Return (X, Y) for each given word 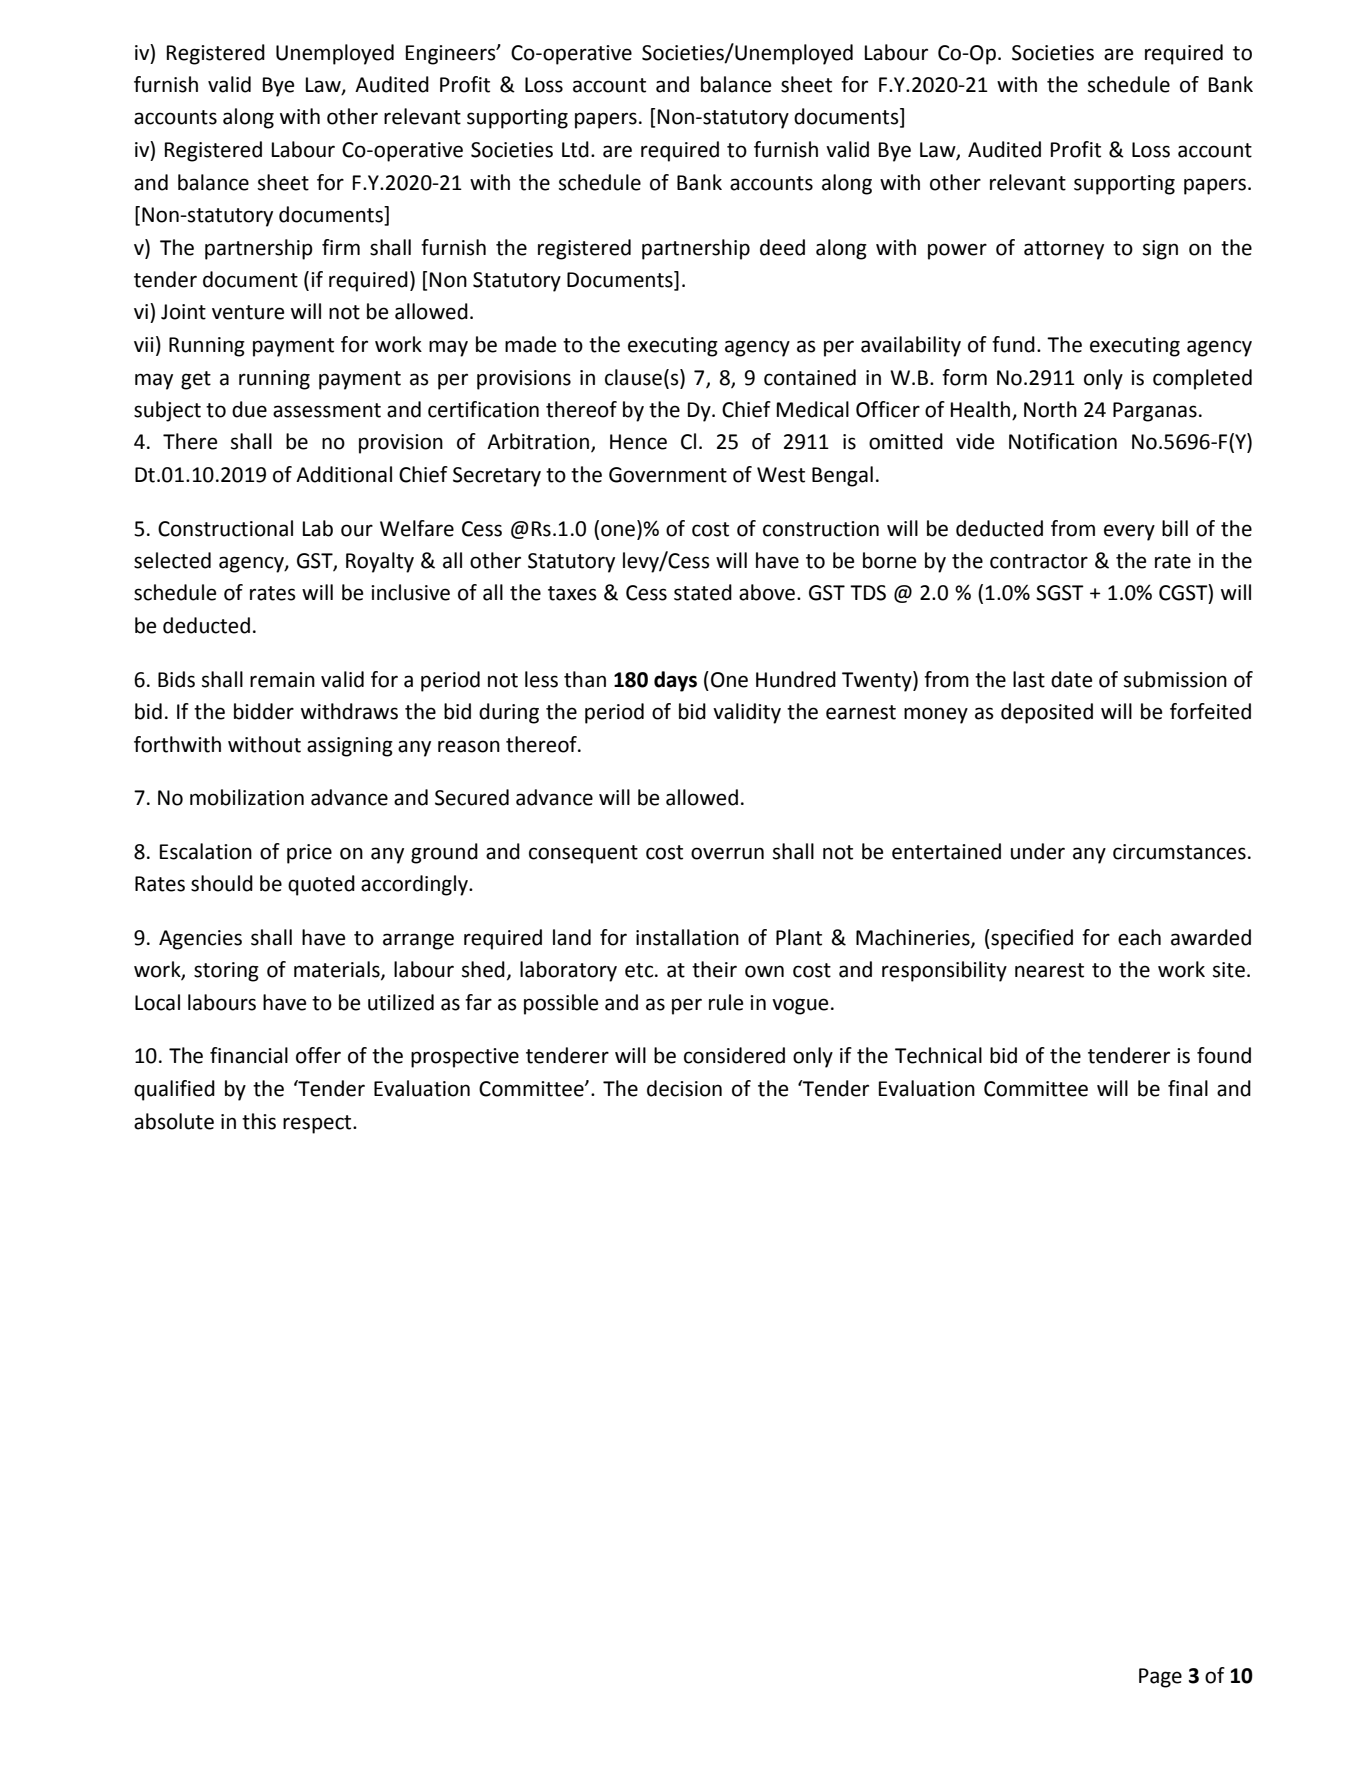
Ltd (575, 149)
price (309, 854)
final (1188, 1088)
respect (318, 1124)
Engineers (452, 55)
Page (1160, 1678)
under (1038, 851)
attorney (1064, 250)
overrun (727, 853)
